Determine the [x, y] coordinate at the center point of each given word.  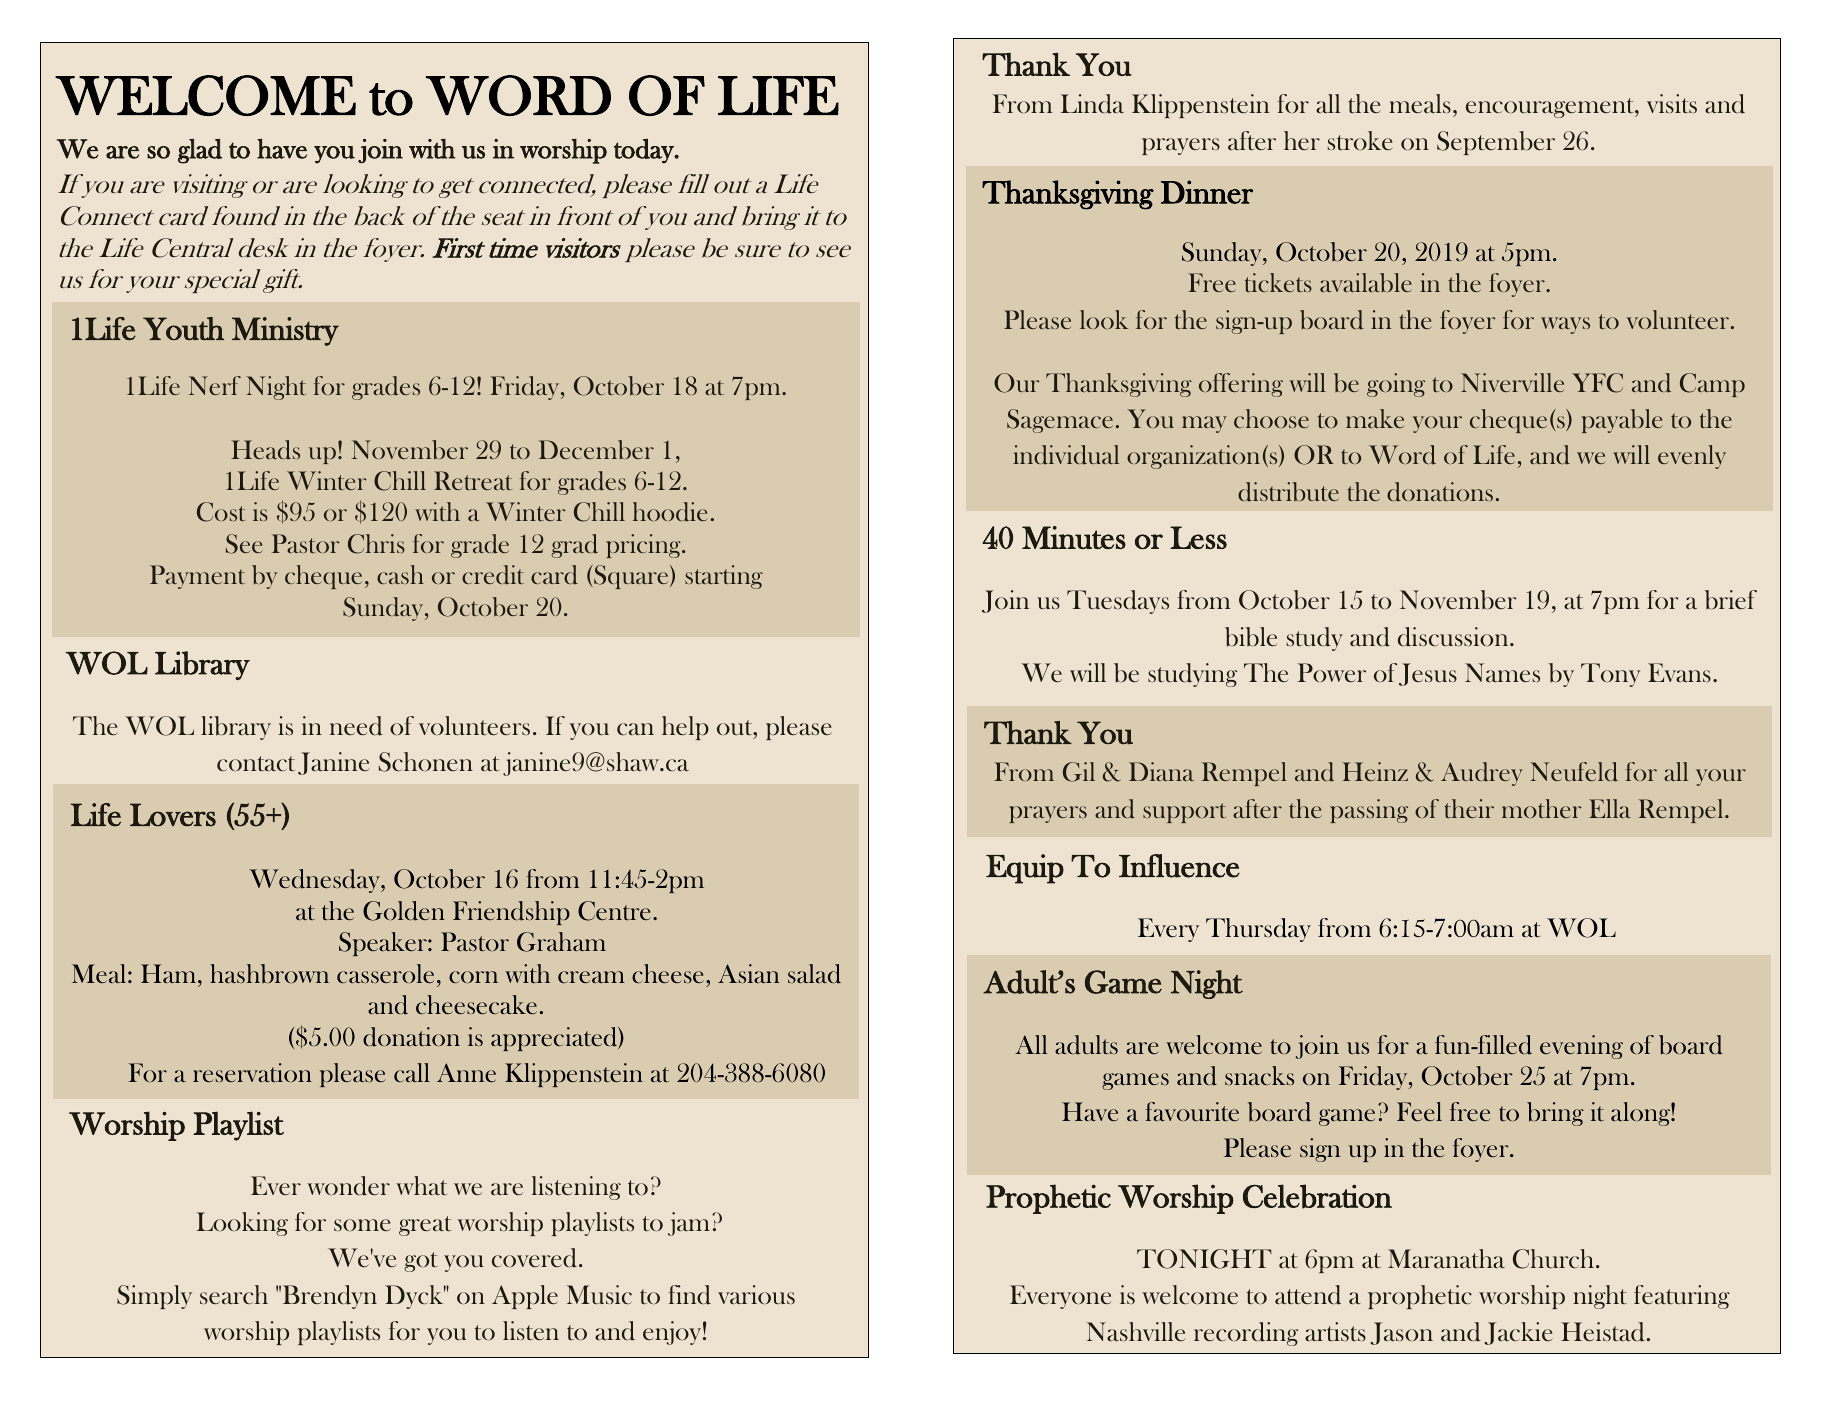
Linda [1092, 104]
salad [814, 974]
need [356, 726]
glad [200, 151]
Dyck [415, 1297]
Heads [265, 450]
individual [1066, 455]
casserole [385, 973]
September [1496, 143]
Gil [1079, 772]
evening [1581, 1047]
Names [1502, 672]
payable [1622, 421]
